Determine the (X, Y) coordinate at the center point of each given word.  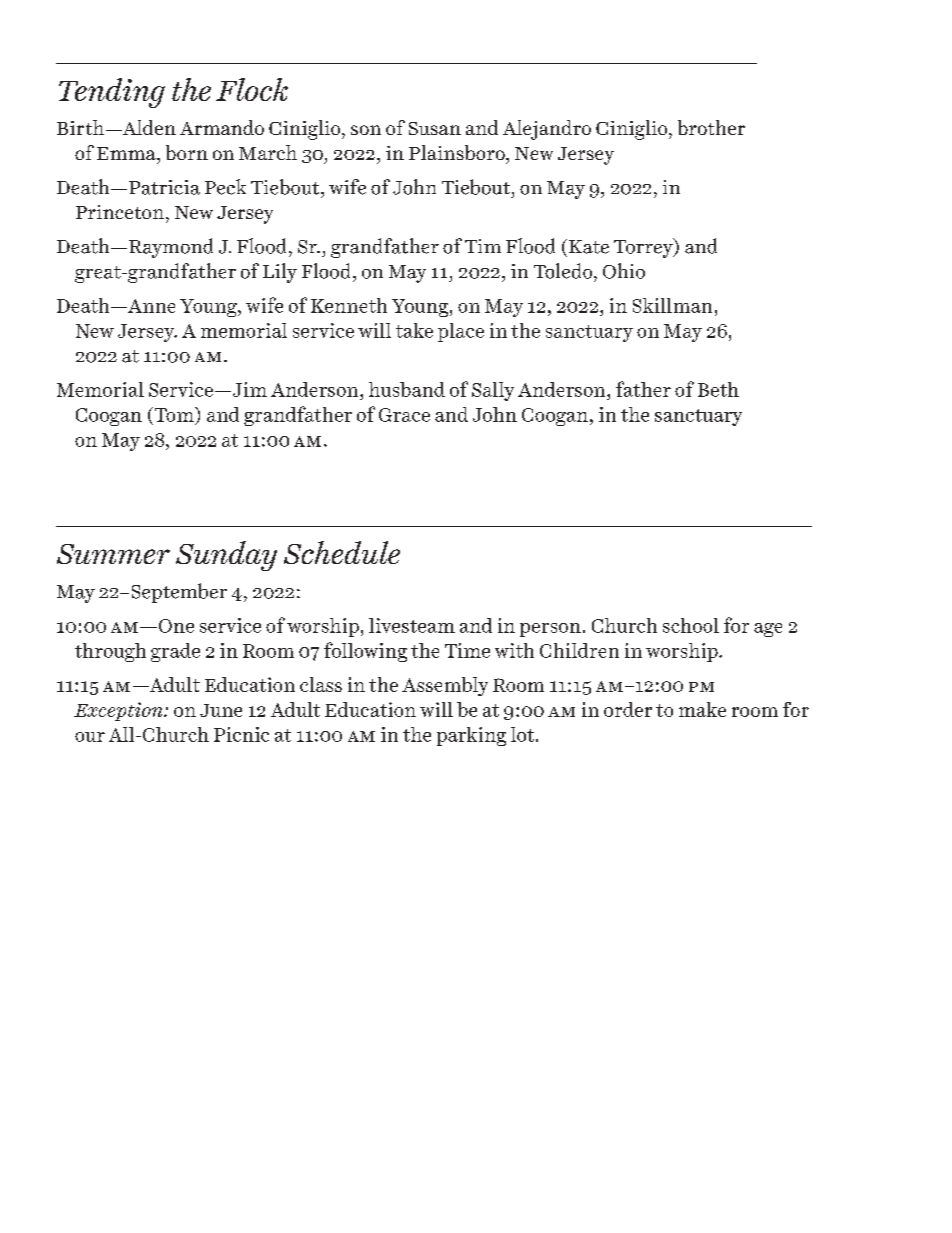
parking (471, 736)
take (414, 330)
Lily (280, 273)
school (691, 625)
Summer (113, 554)
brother (711, 127)
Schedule (342, 552)
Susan (435, 128)
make (702, 709)
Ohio (624, 271)
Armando (222, 127)
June (221, 710)
